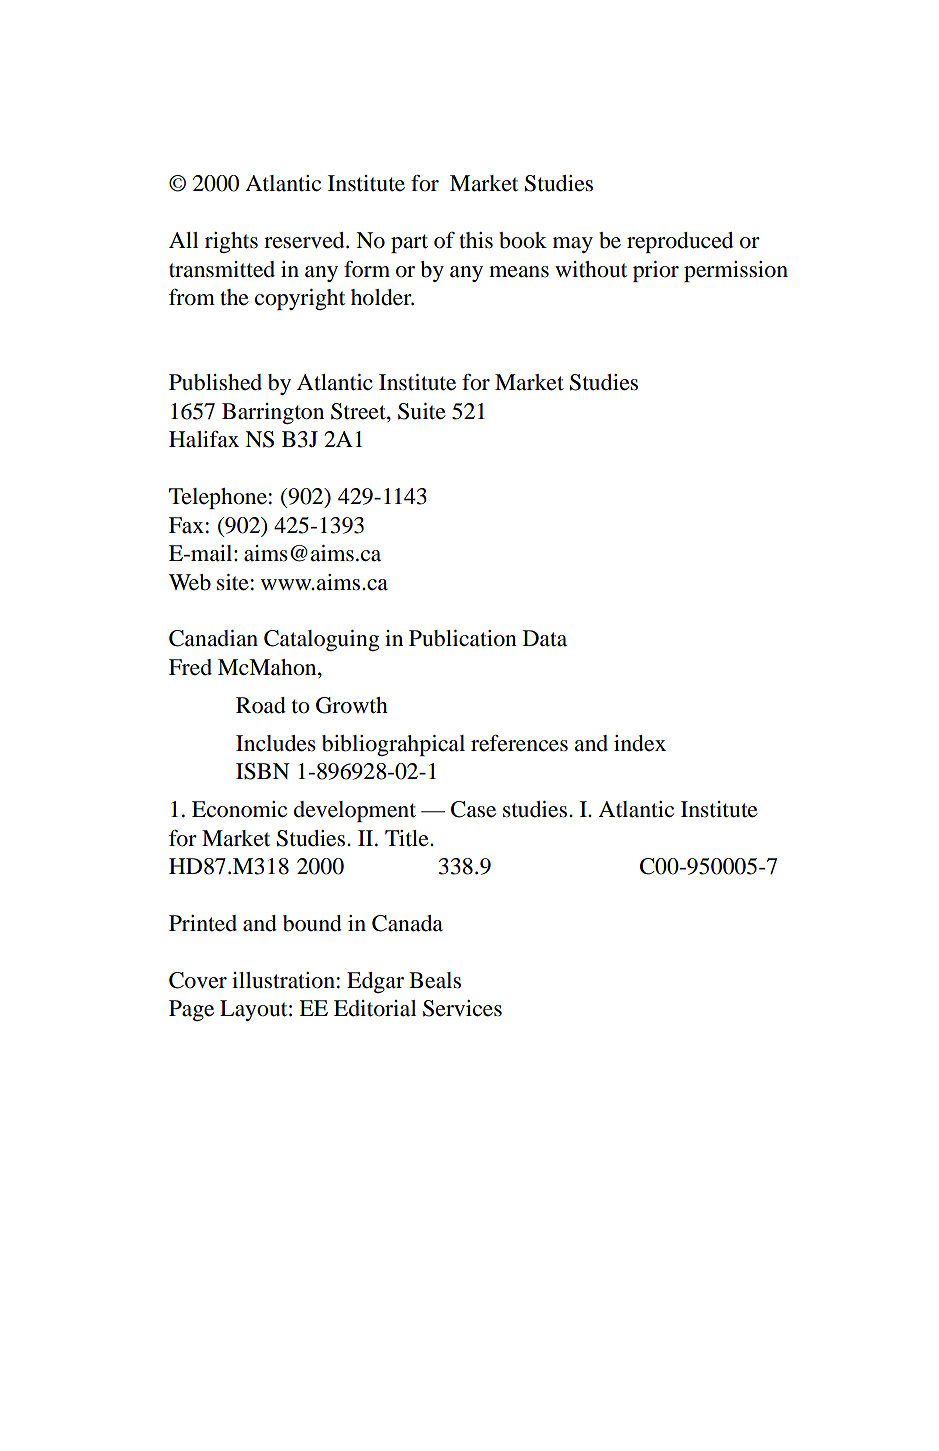 Image resolution: width=939 pixels, height=1451 pixels. Describe the element at coordinates (218, 498) in the image. I see `Telephone` at that location.
